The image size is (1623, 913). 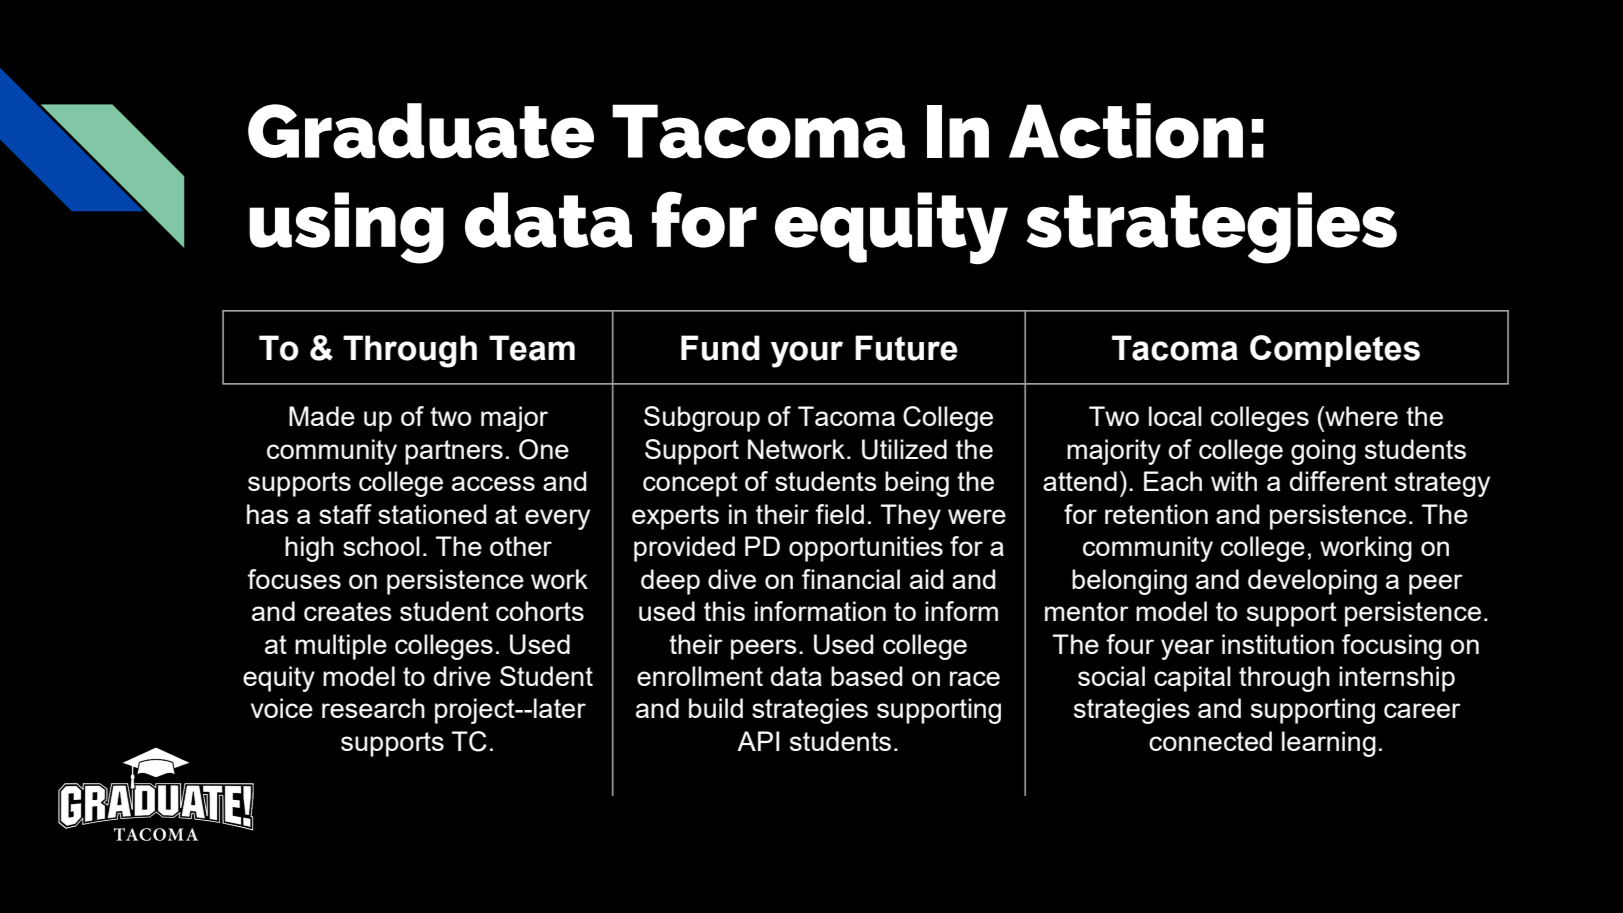 I want to click on Team, so click(x=532, y=348).
